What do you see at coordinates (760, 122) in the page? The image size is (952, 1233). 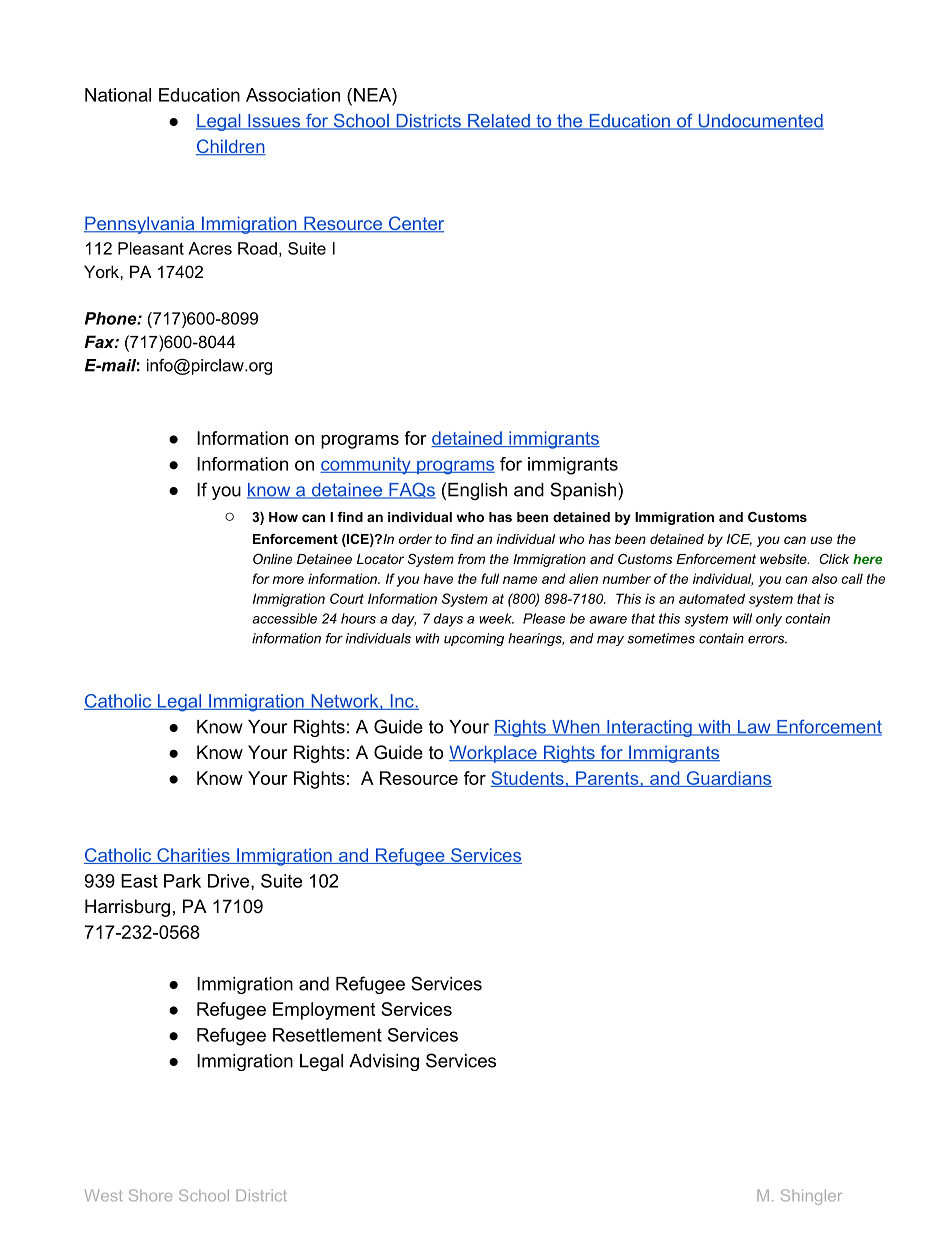 I see `Undocumented` at bounding box center [760, 122].
